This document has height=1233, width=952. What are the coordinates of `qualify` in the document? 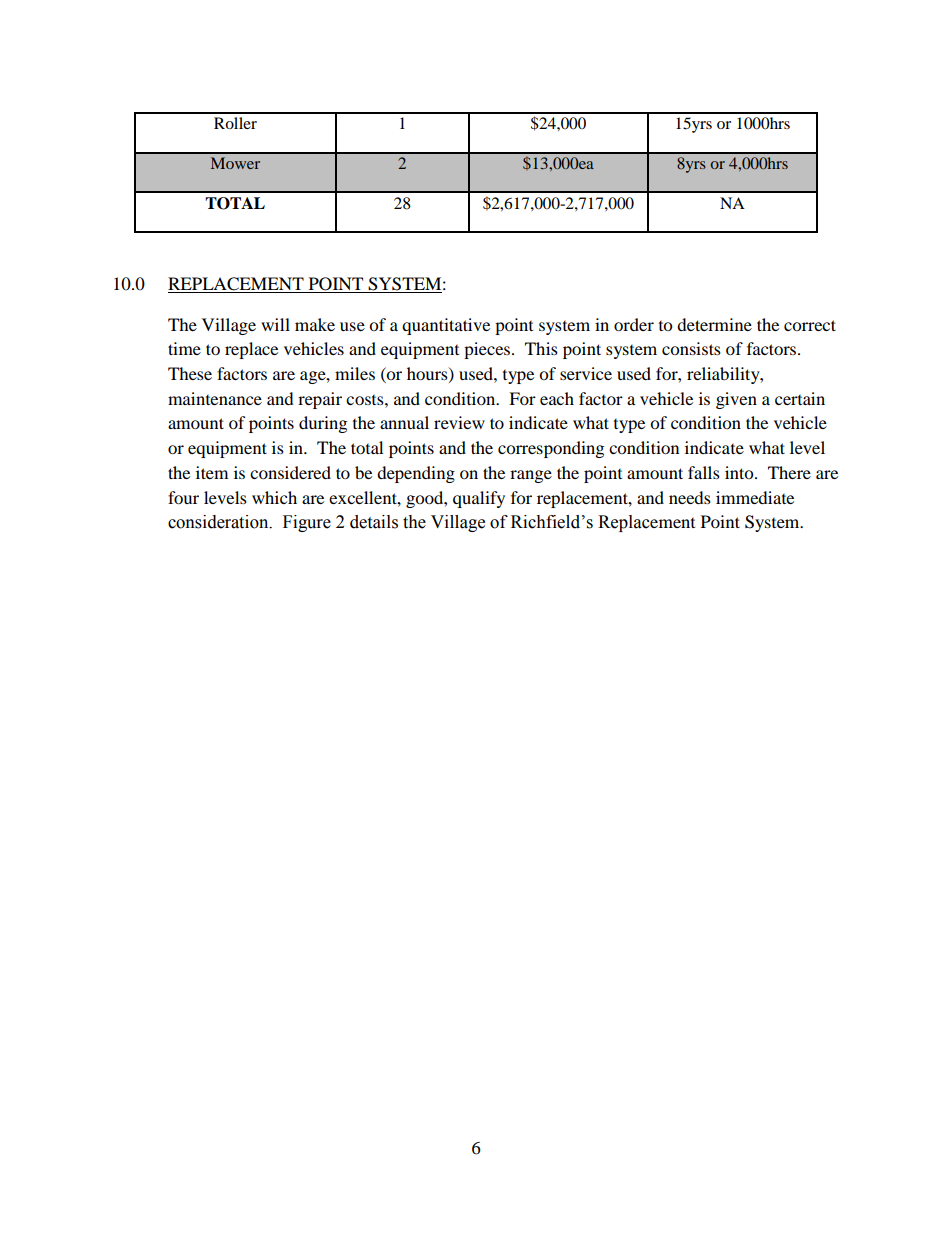 It's located at (479, 499).
